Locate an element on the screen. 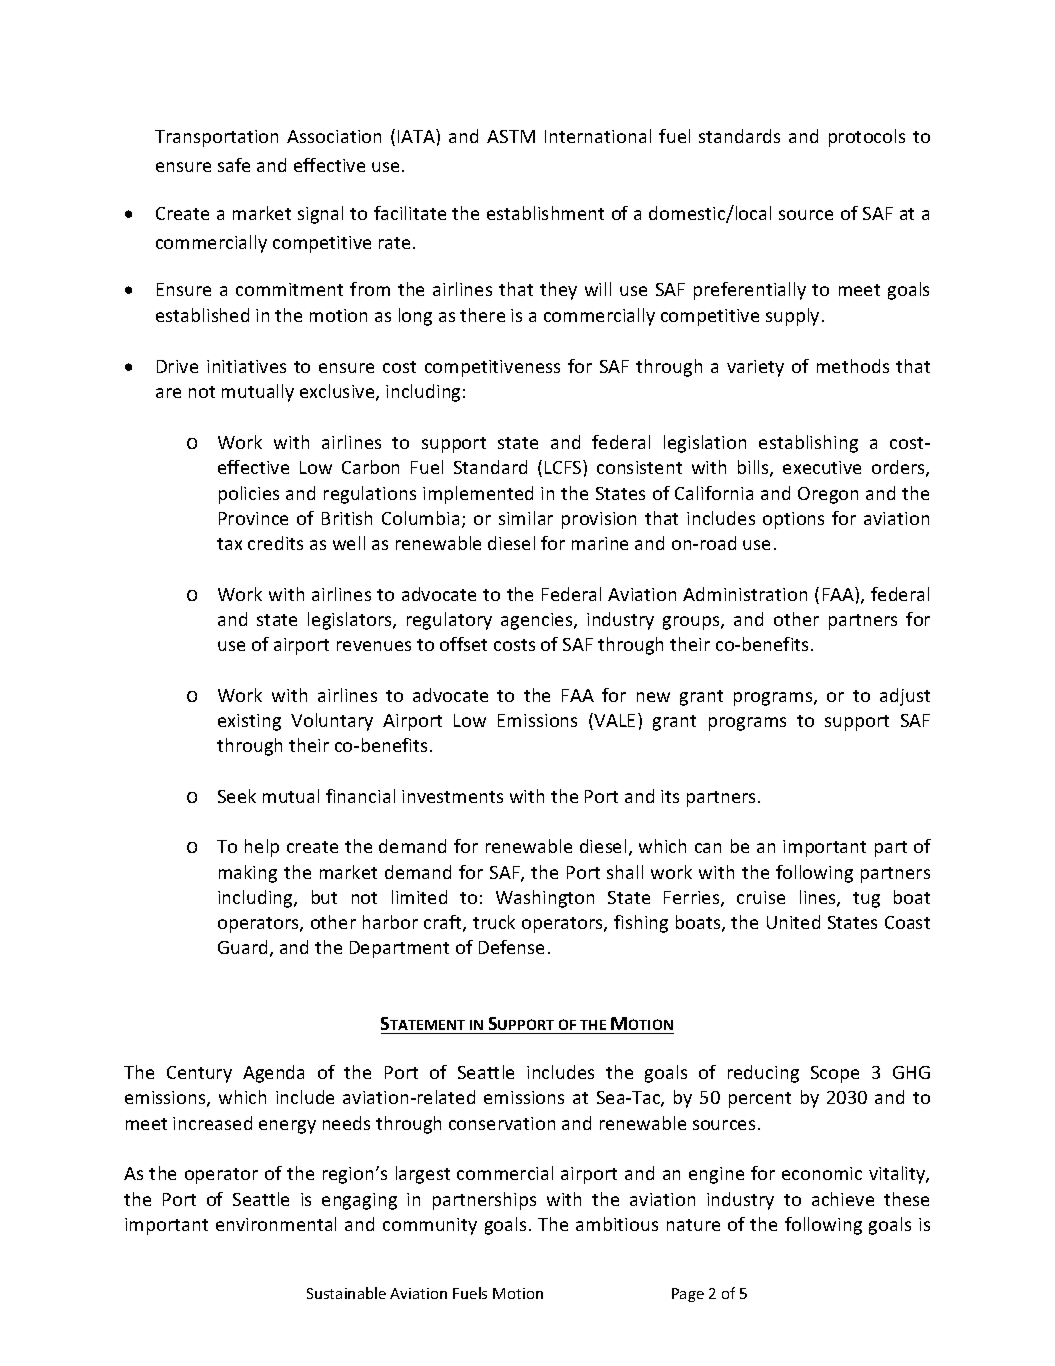 This screenshot has width=1055, height=1366. environmental is located at coordinates (276, 1224).
